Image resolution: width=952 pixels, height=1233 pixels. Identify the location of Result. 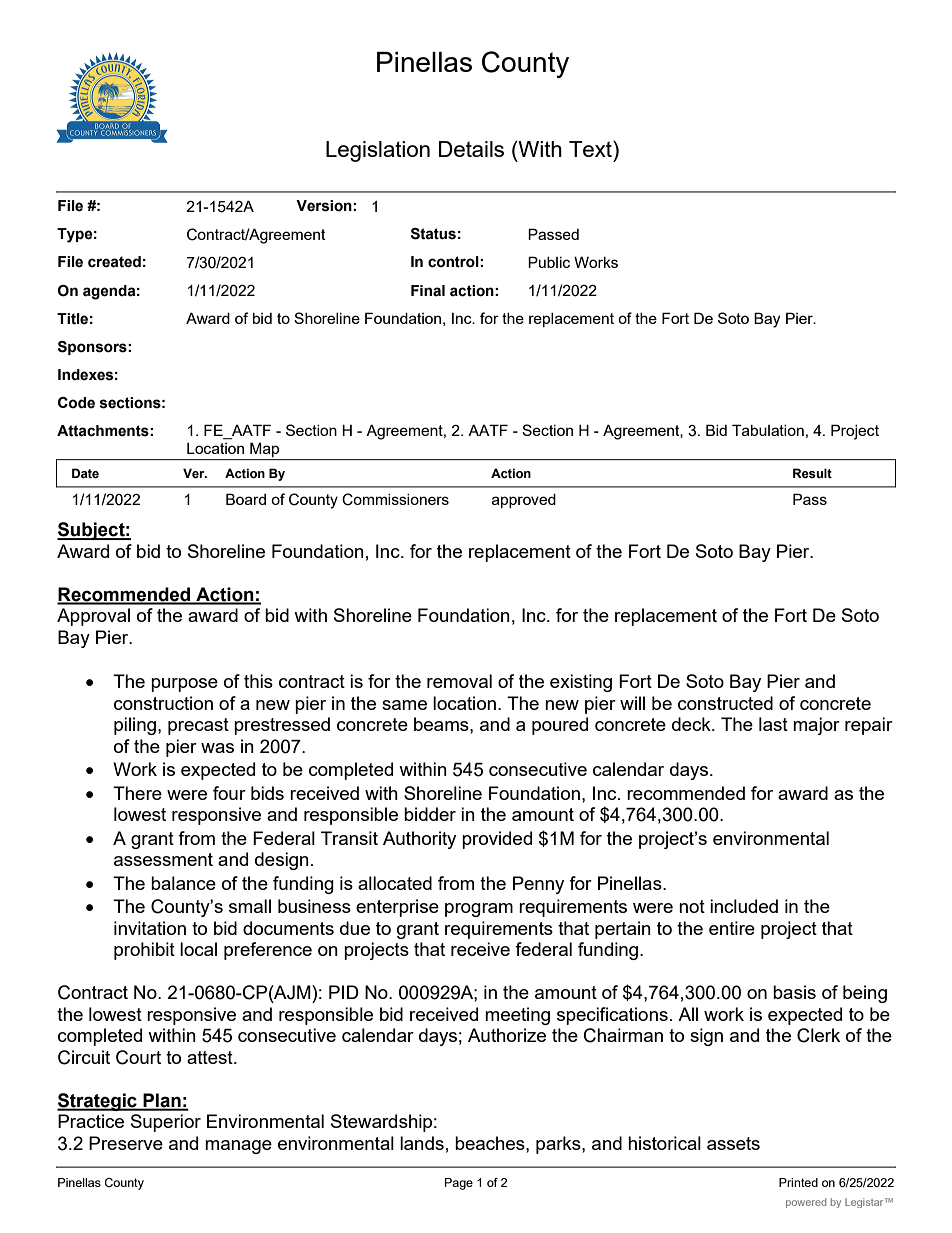
(812, 473).
